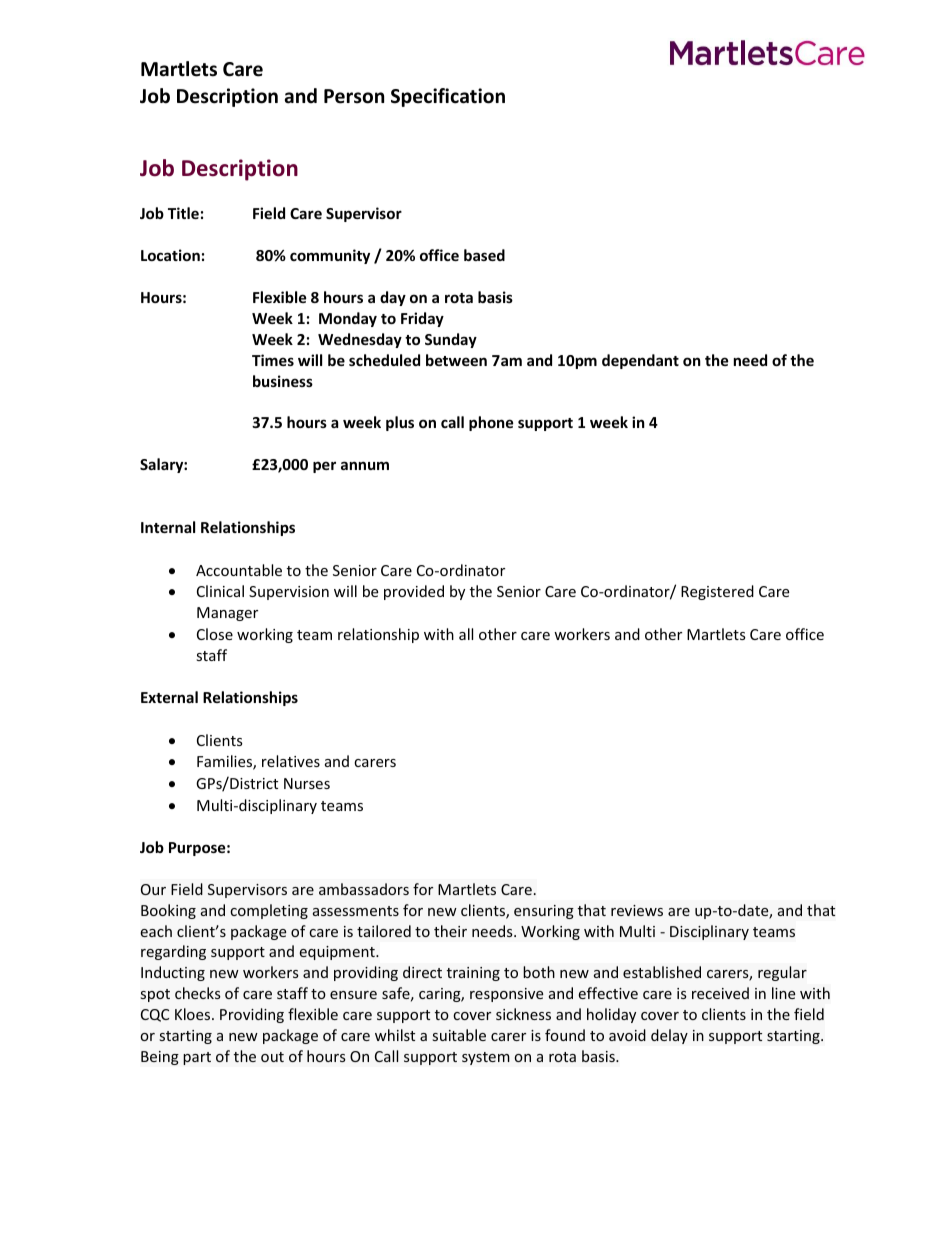 The width and height of the page is (952, 1233). I want to click on between, so click(456, 360).
